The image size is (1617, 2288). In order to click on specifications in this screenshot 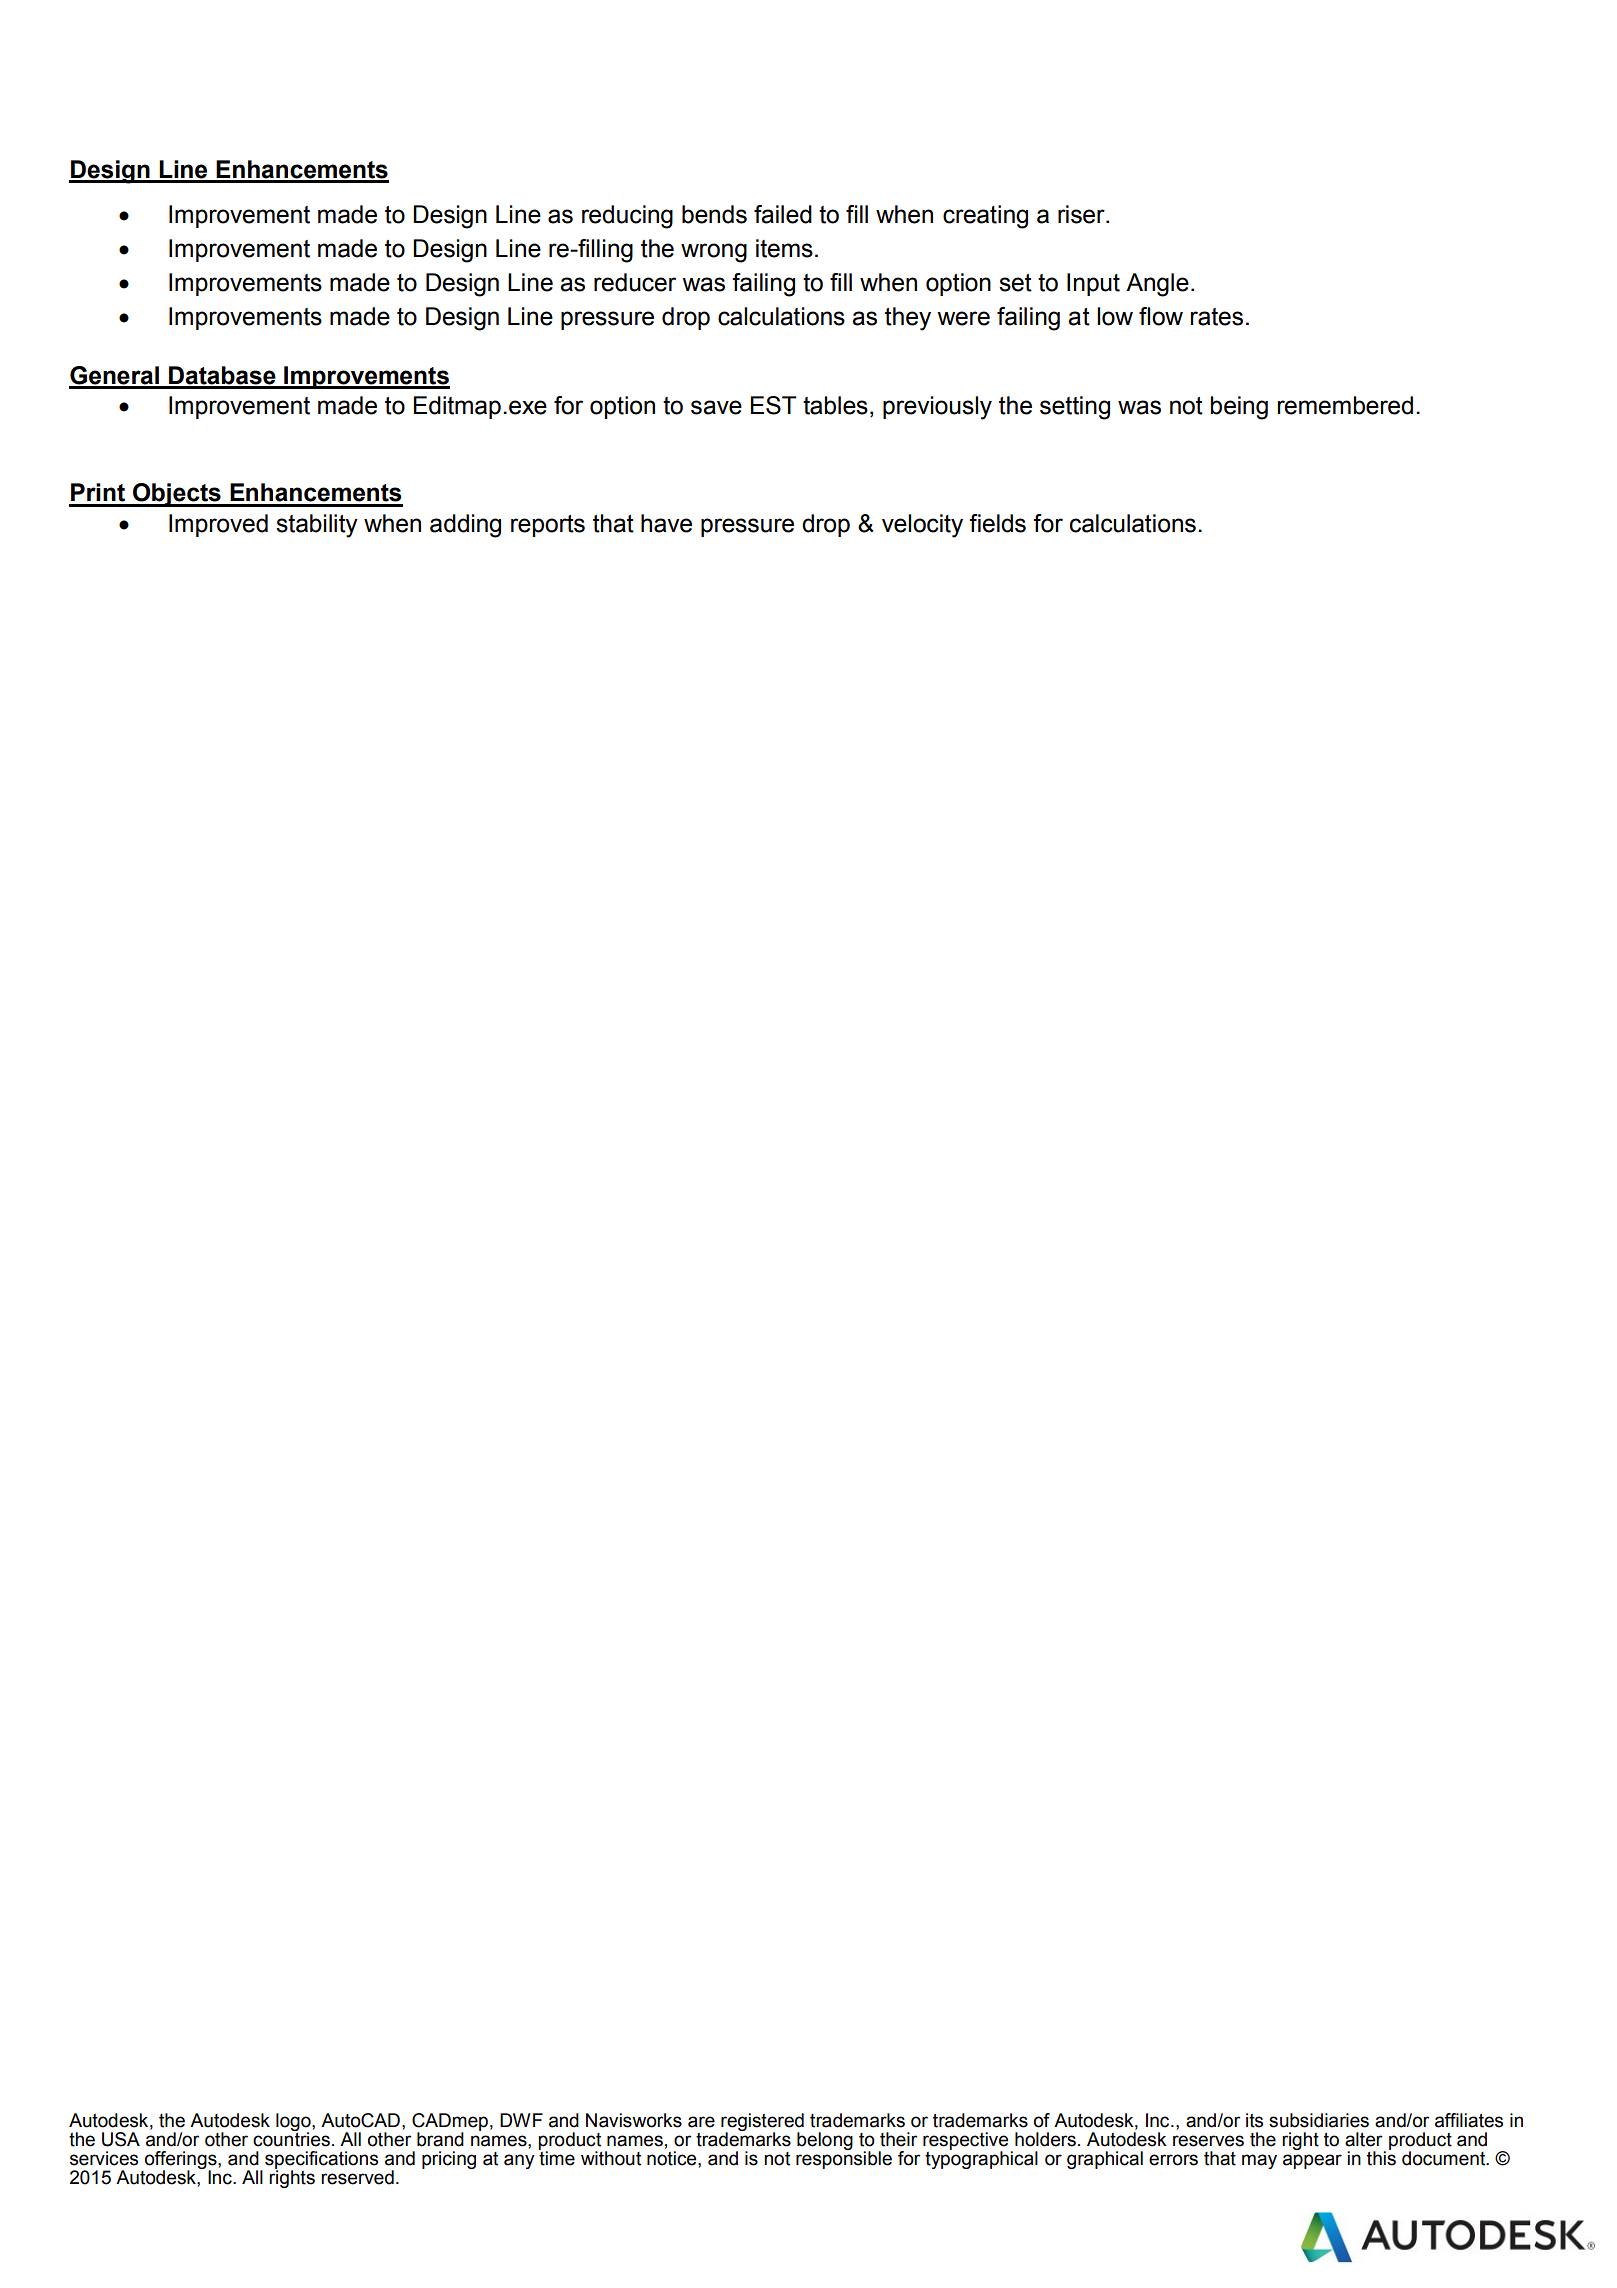, I will do `click(321, 2161)`.
